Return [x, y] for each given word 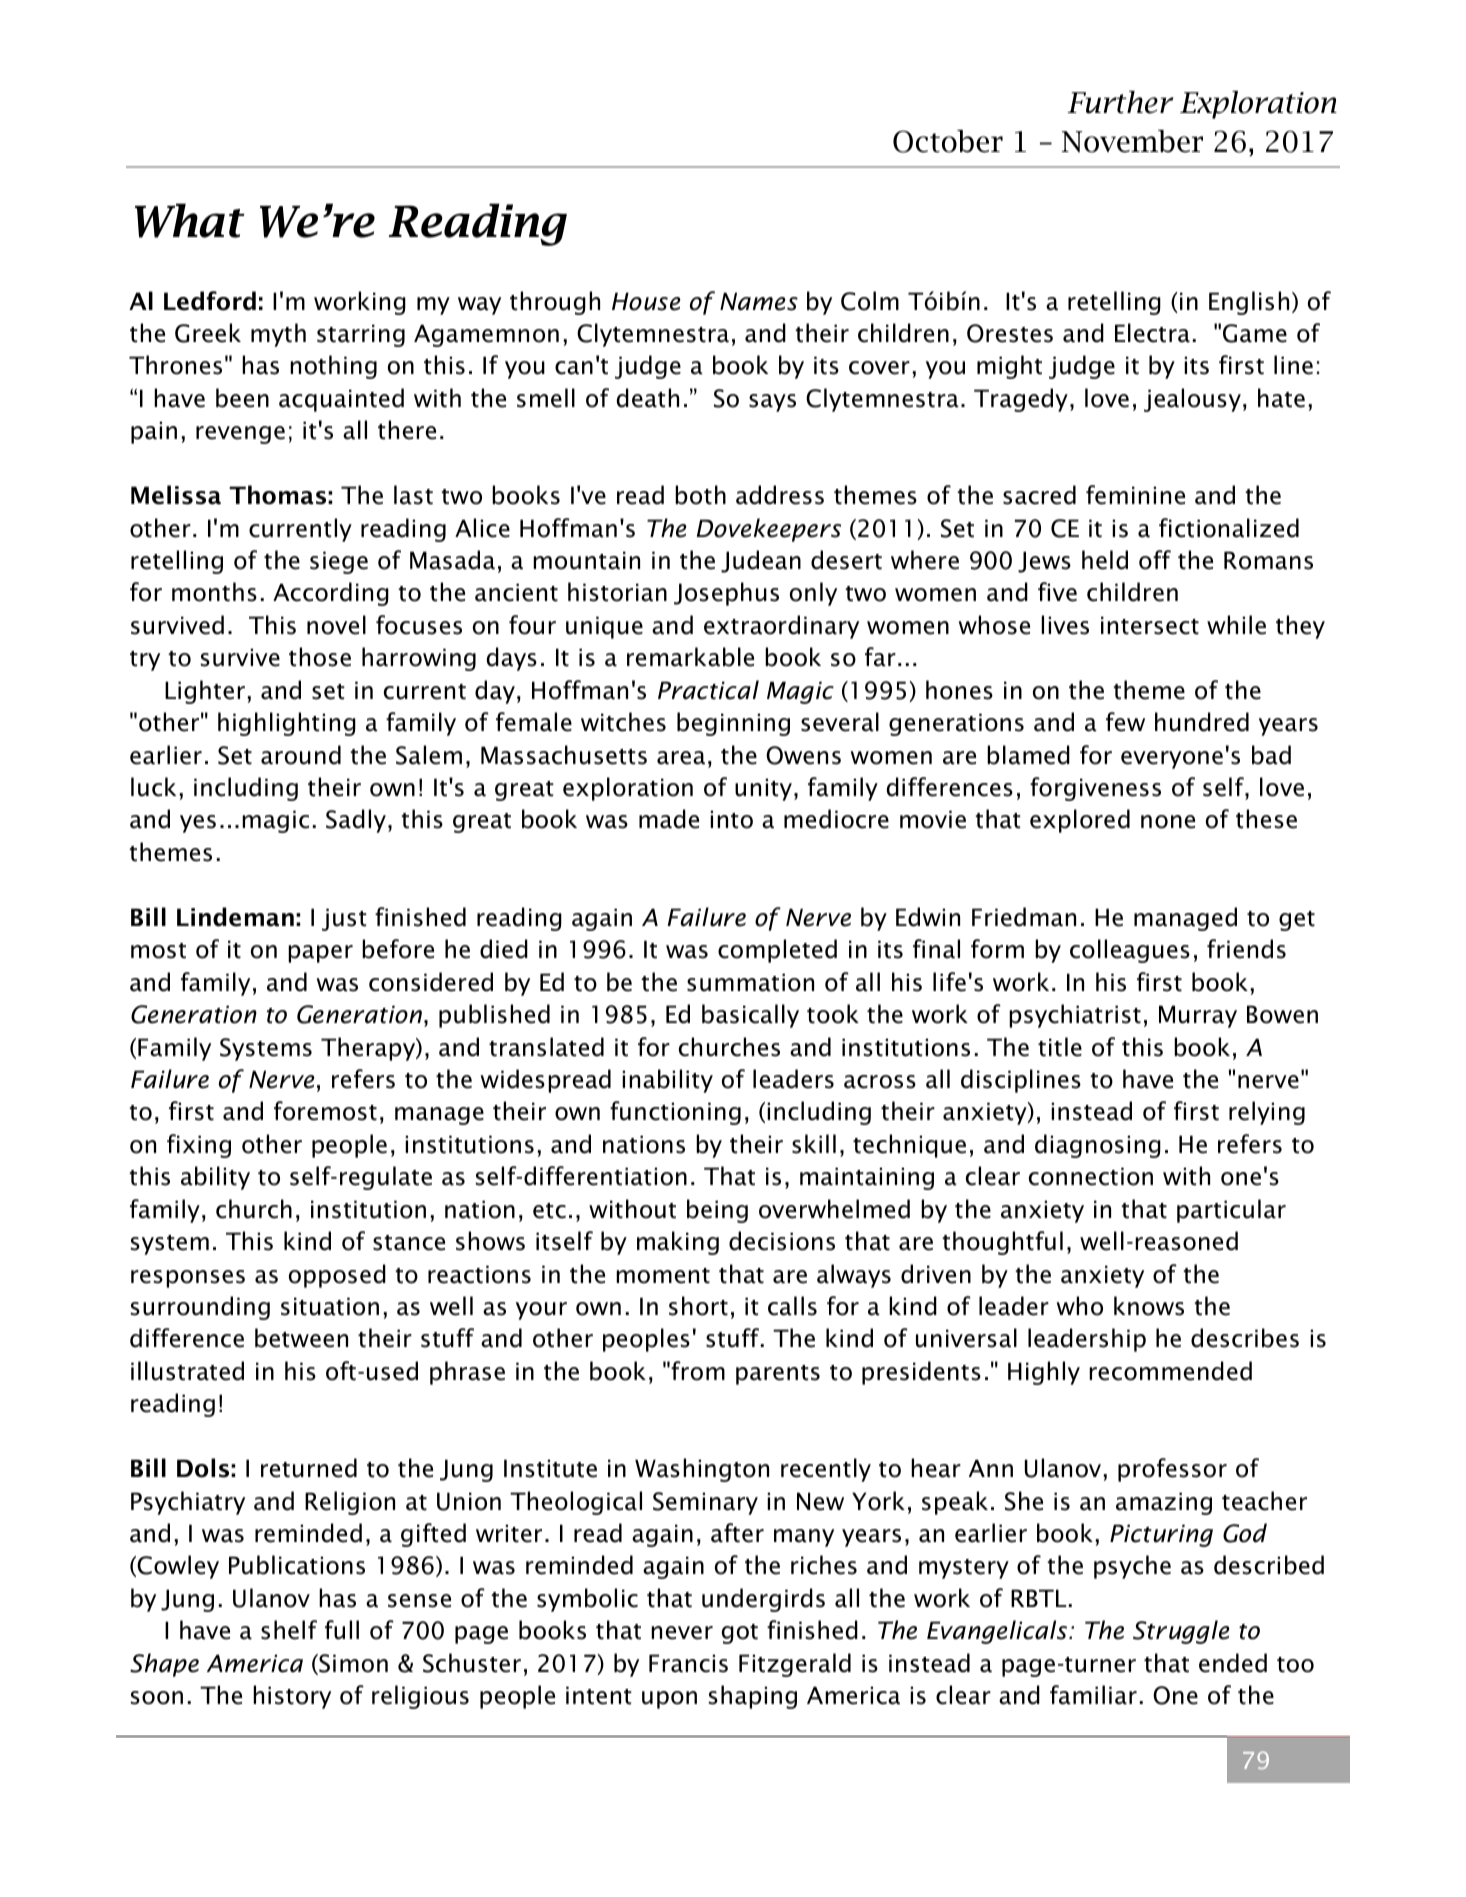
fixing [199, 1146]
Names [759, 301]
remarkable [690, 657]
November [1132, 141]
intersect [1150, 625]
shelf [289, 1630]
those [320, 657]
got [740, 1634]
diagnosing [1098, 1146]
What [190, 220]
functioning [675, 1113]
